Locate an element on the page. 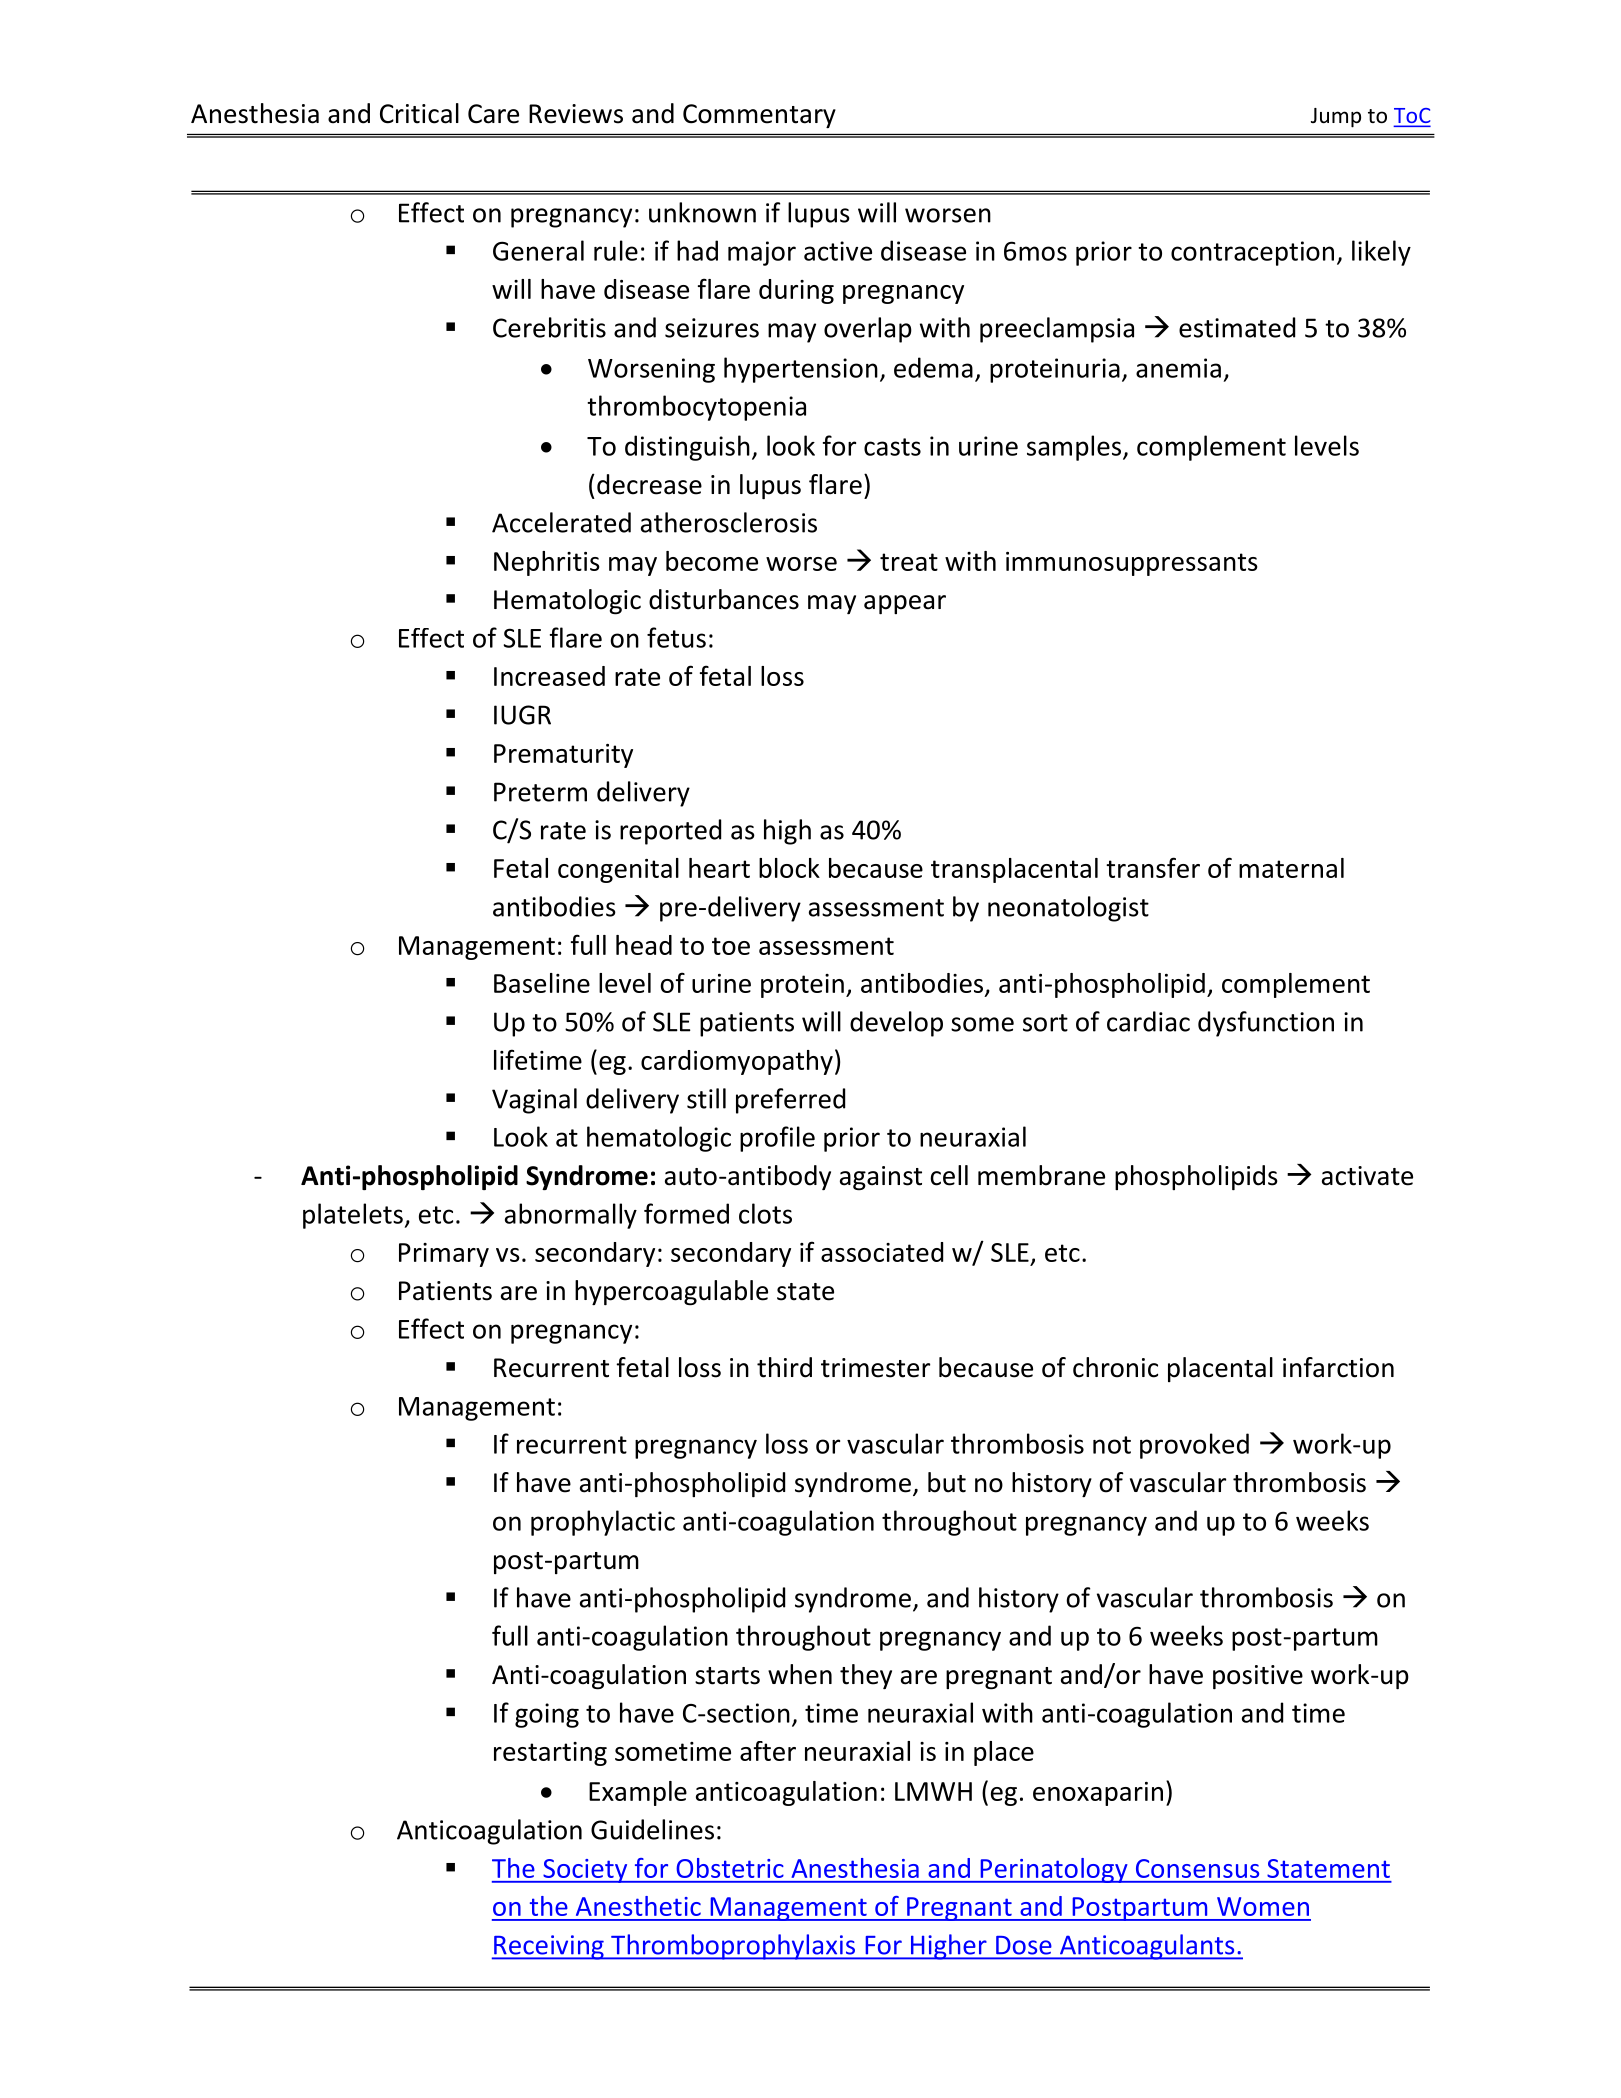 The width and height of the document is (1621, 2098). contraception is located at coordinates (1252, 253).
